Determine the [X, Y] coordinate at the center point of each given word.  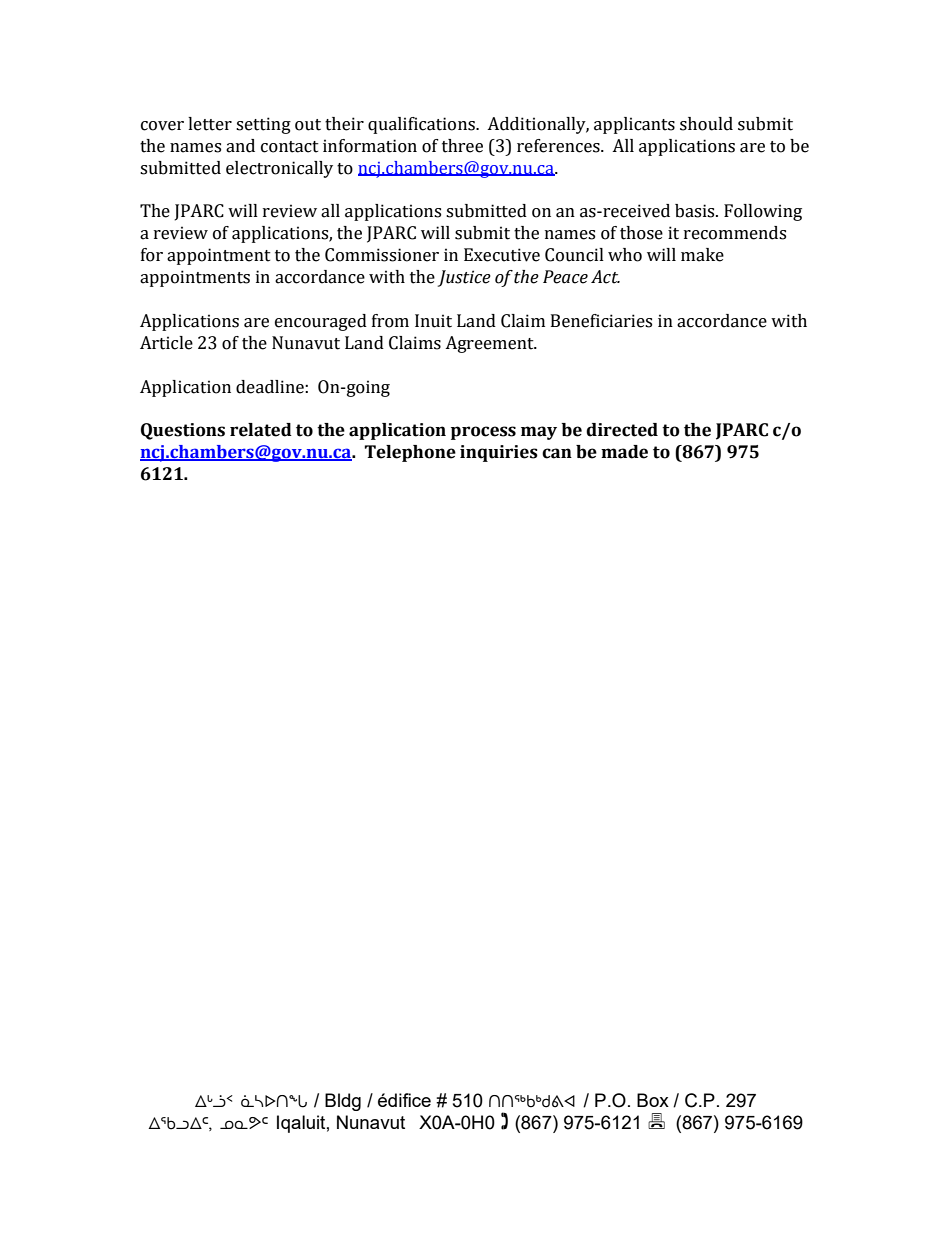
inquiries [499, 453]
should [706, 124]
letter [210, 124]
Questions [183, 431]
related [261, 430]
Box [653, 1100]
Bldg [343, 1102]
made [624, 452]
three [462, 146]
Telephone [410, 453]
